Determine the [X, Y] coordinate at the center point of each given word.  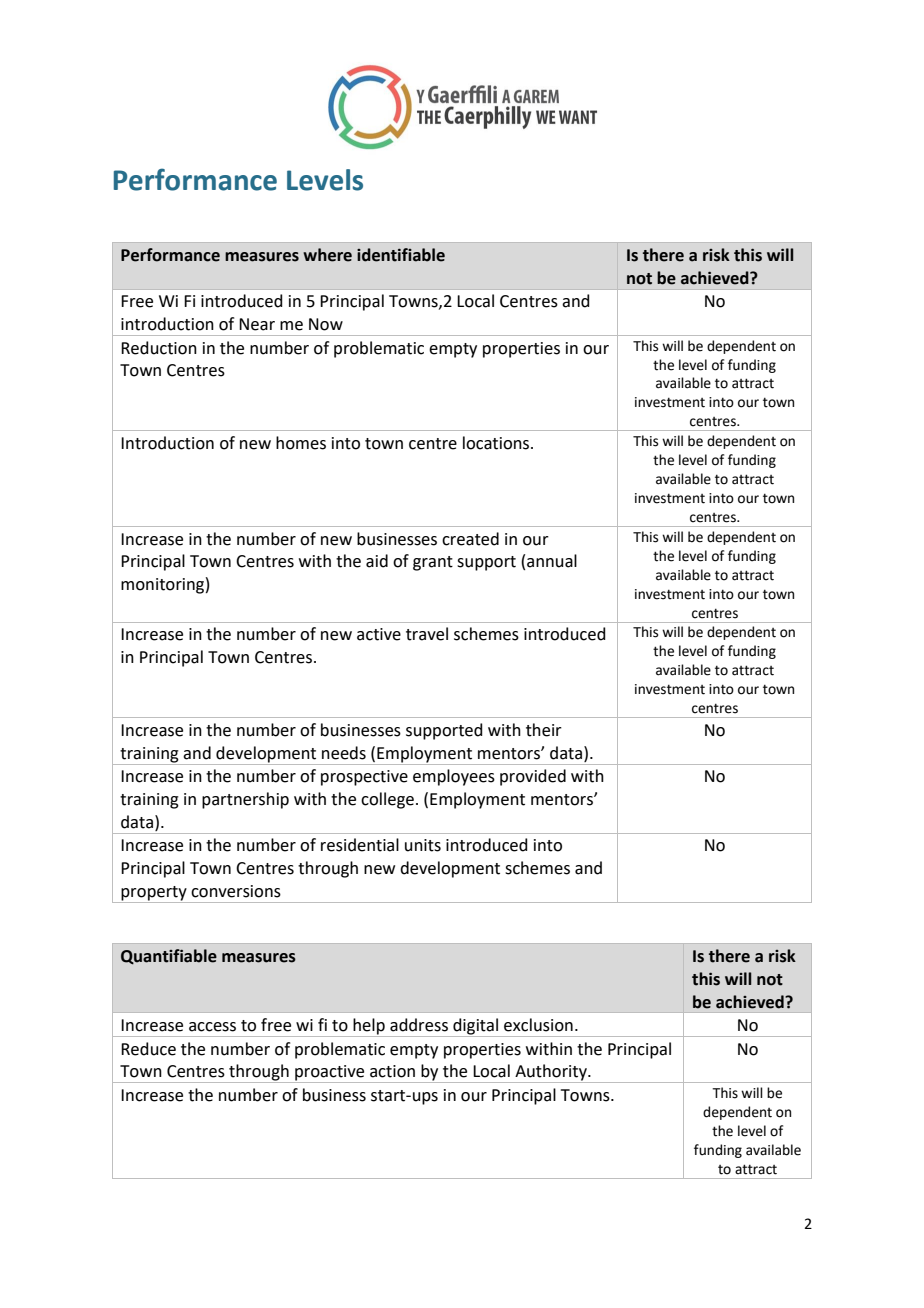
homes [301, 443]
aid [377, 561]
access [212, 1027]
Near [257, 324]
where [327, 255]
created [470, 539]
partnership [245, 800]
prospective [364, 778]
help [369, 1027]
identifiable [401, 255]
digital [475, 1027]
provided [533, 777]
